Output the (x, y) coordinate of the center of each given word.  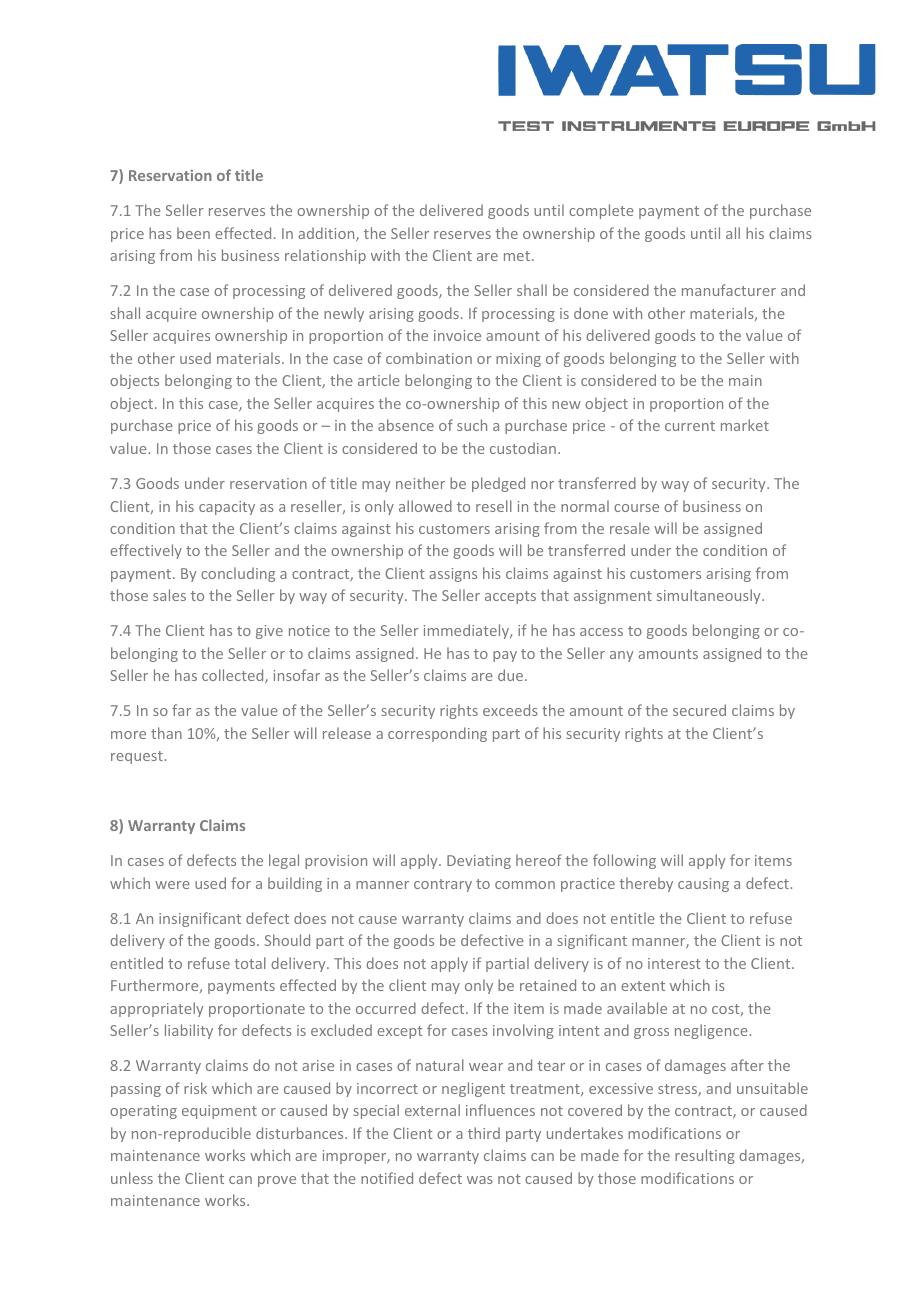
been (193, 233)
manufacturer (729, 290)
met (517, 256)
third (484, 1133)
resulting (705, 1156)
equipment (219, 1112)
